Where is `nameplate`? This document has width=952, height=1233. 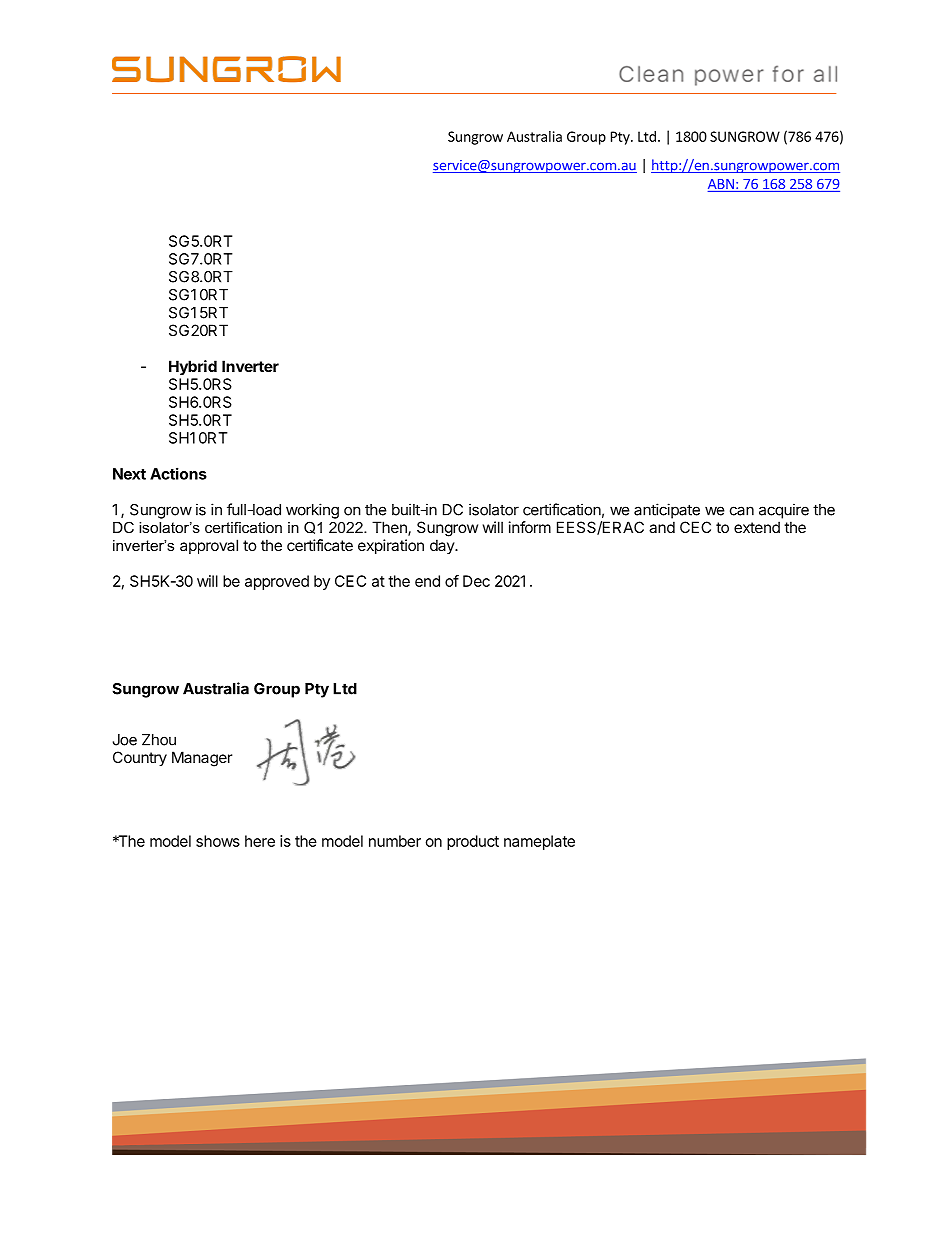 nameplate is located at coordinates (539, 842).
